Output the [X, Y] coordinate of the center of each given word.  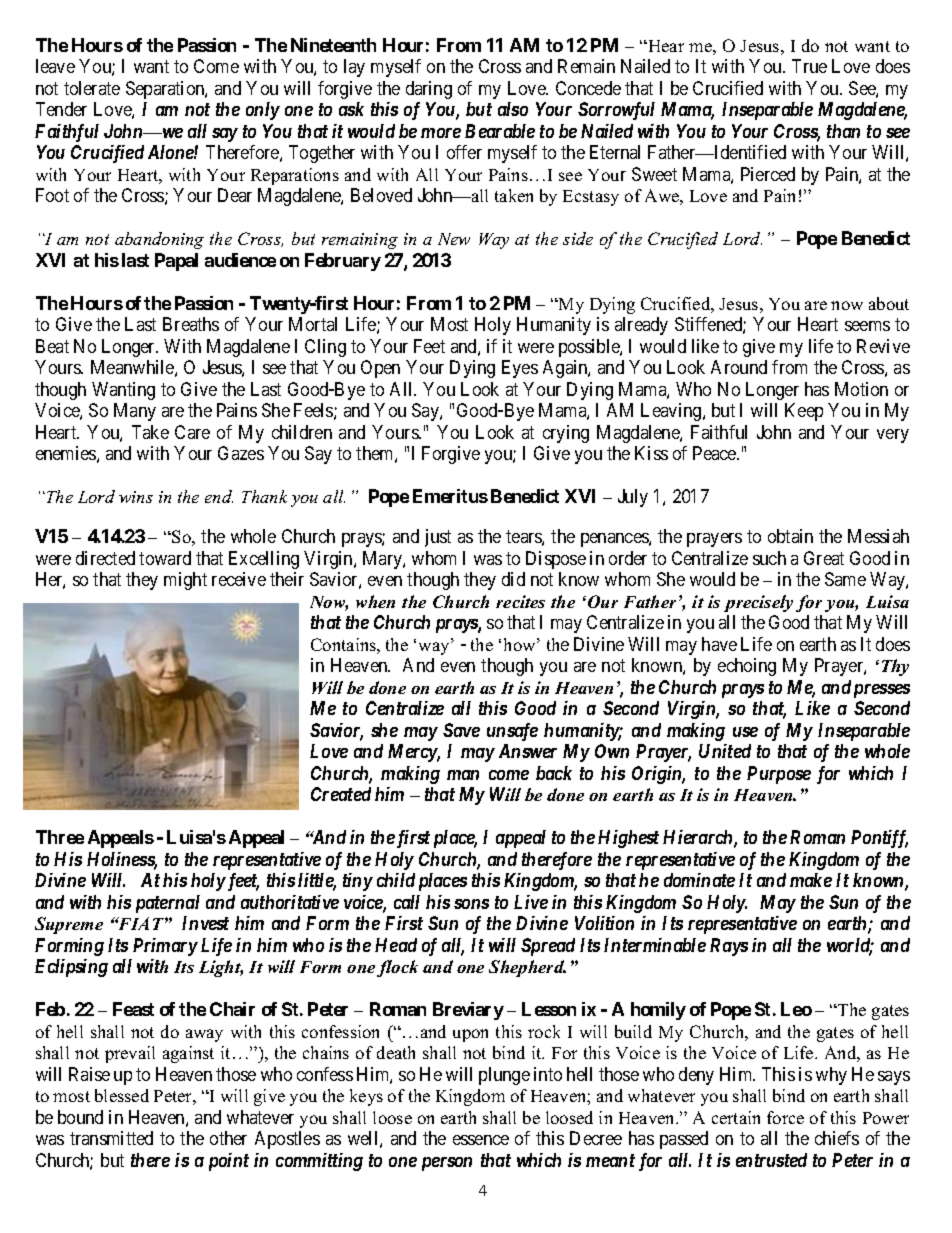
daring [429, 90]
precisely [758, 603]
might [185, 581]
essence [481, 1140]
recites [520, 601]
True [809, 66]
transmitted [111, 1138]
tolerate [92, 88]
